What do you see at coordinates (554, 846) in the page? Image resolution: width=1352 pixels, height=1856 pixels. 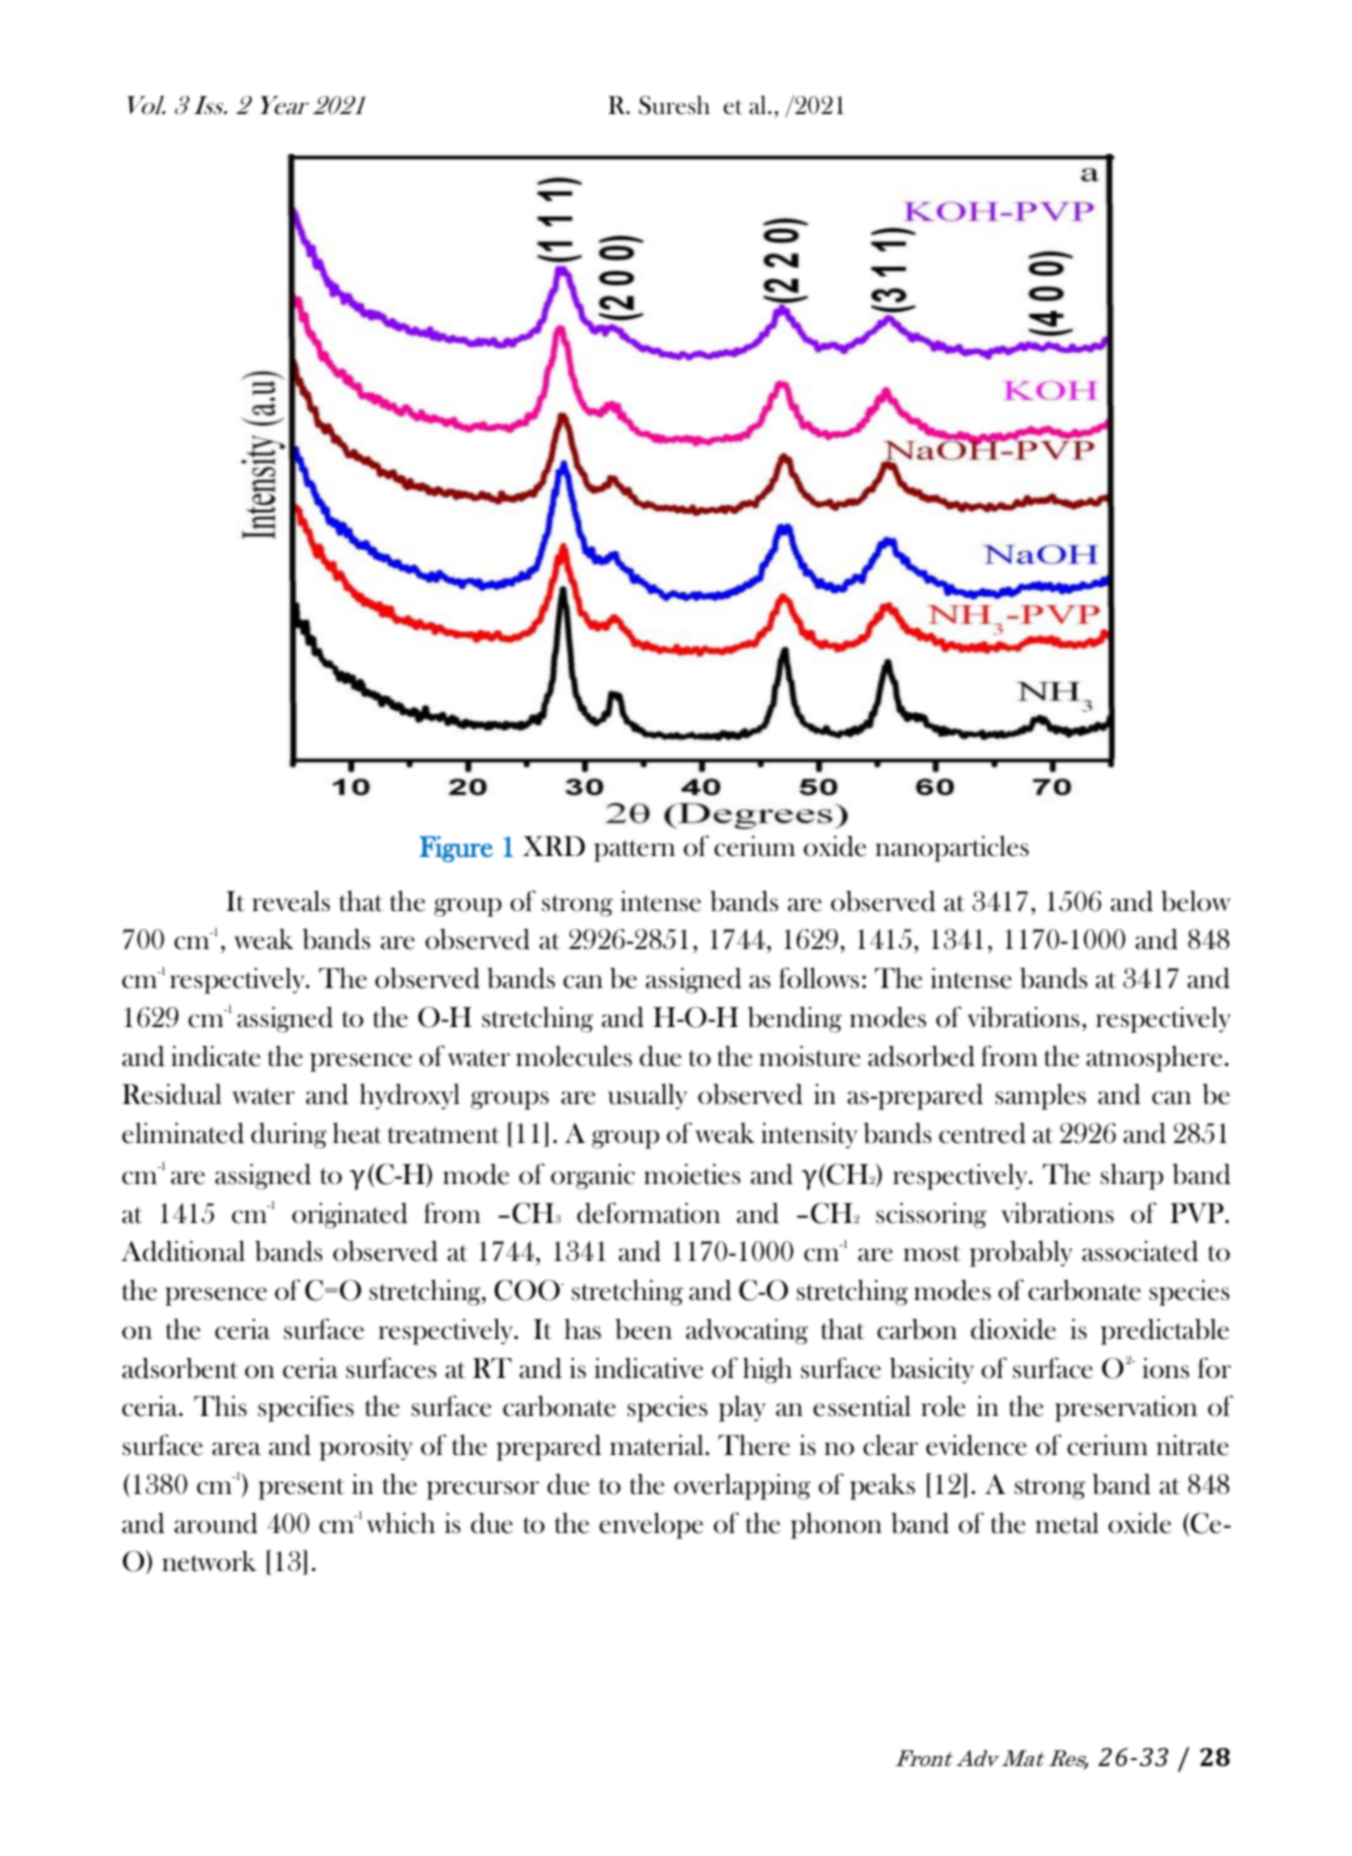 I see `XRD` at bounding box center [554, 846].
